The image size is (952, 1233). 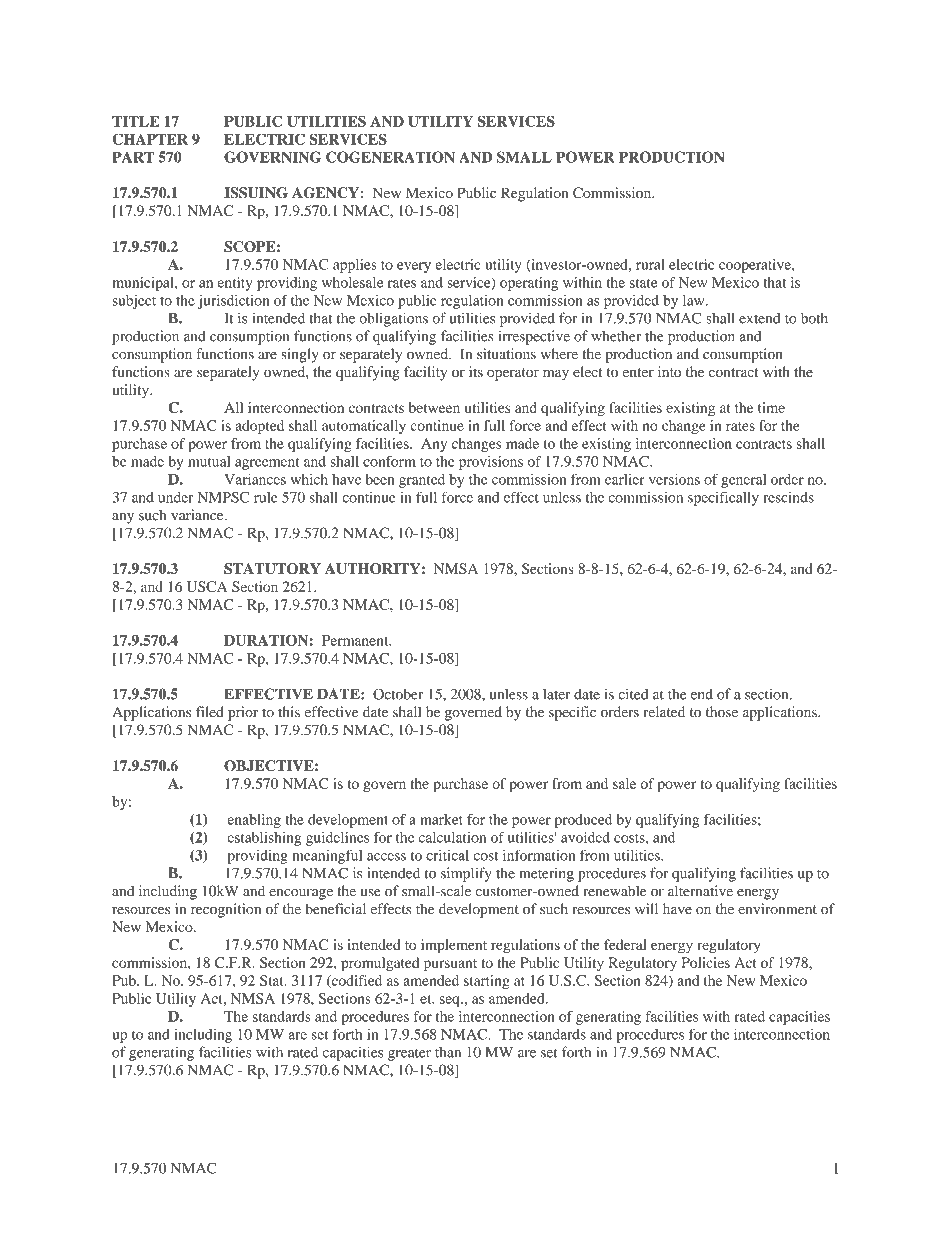 I want to click on Permanent, so click(x=356, y=640).
